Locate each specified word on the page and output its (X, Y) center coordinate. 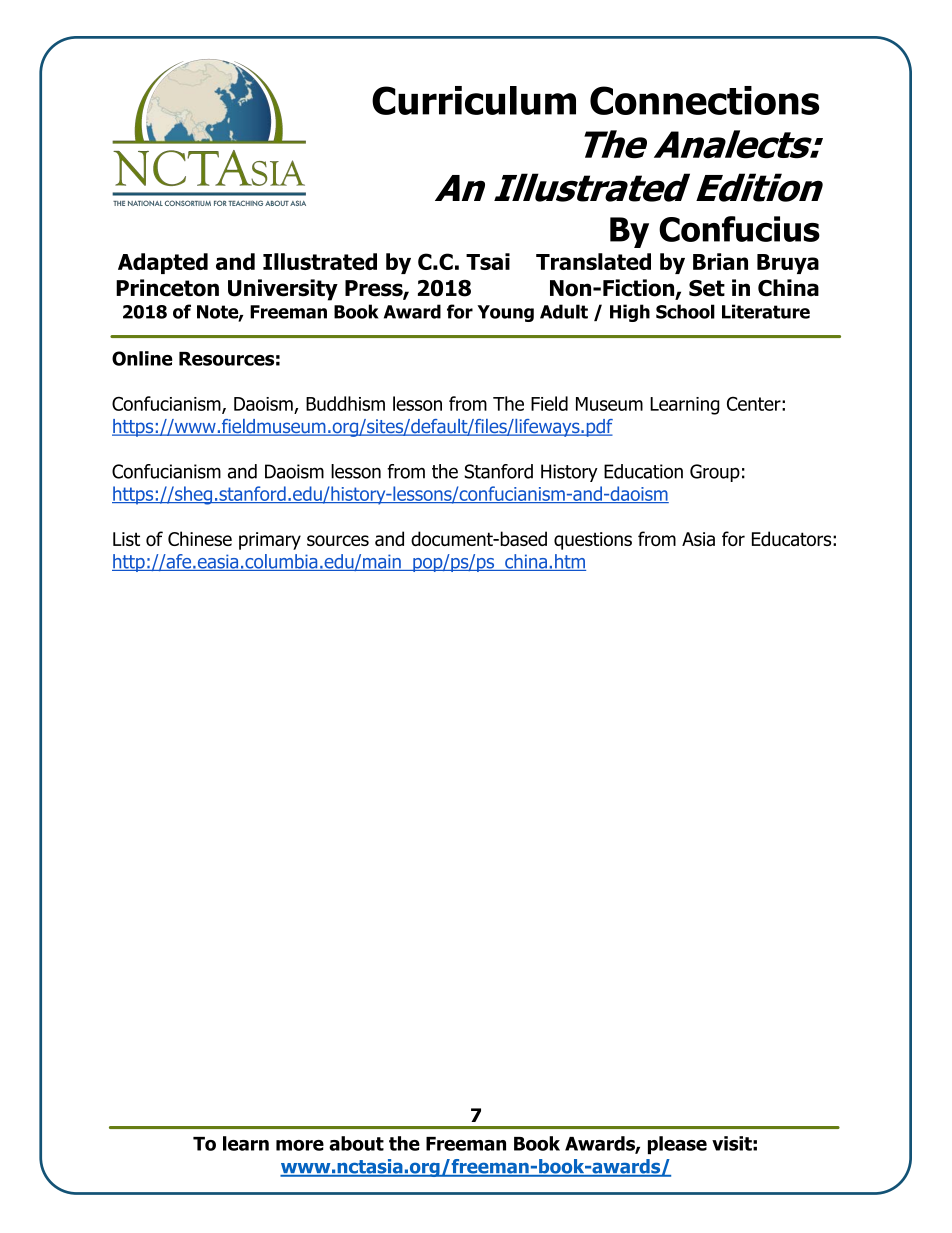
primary (270, 541)
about (356, 1143)
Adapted (163, 263)
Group (715, 473)
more (300, 1145)
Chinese (200, 538)
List (126, 539)
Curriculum (474, 100)
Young (505, 313)
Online (142, 358)
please (677, 1145)
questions (593, 541)
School (685, 311)
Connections (704, 100)
